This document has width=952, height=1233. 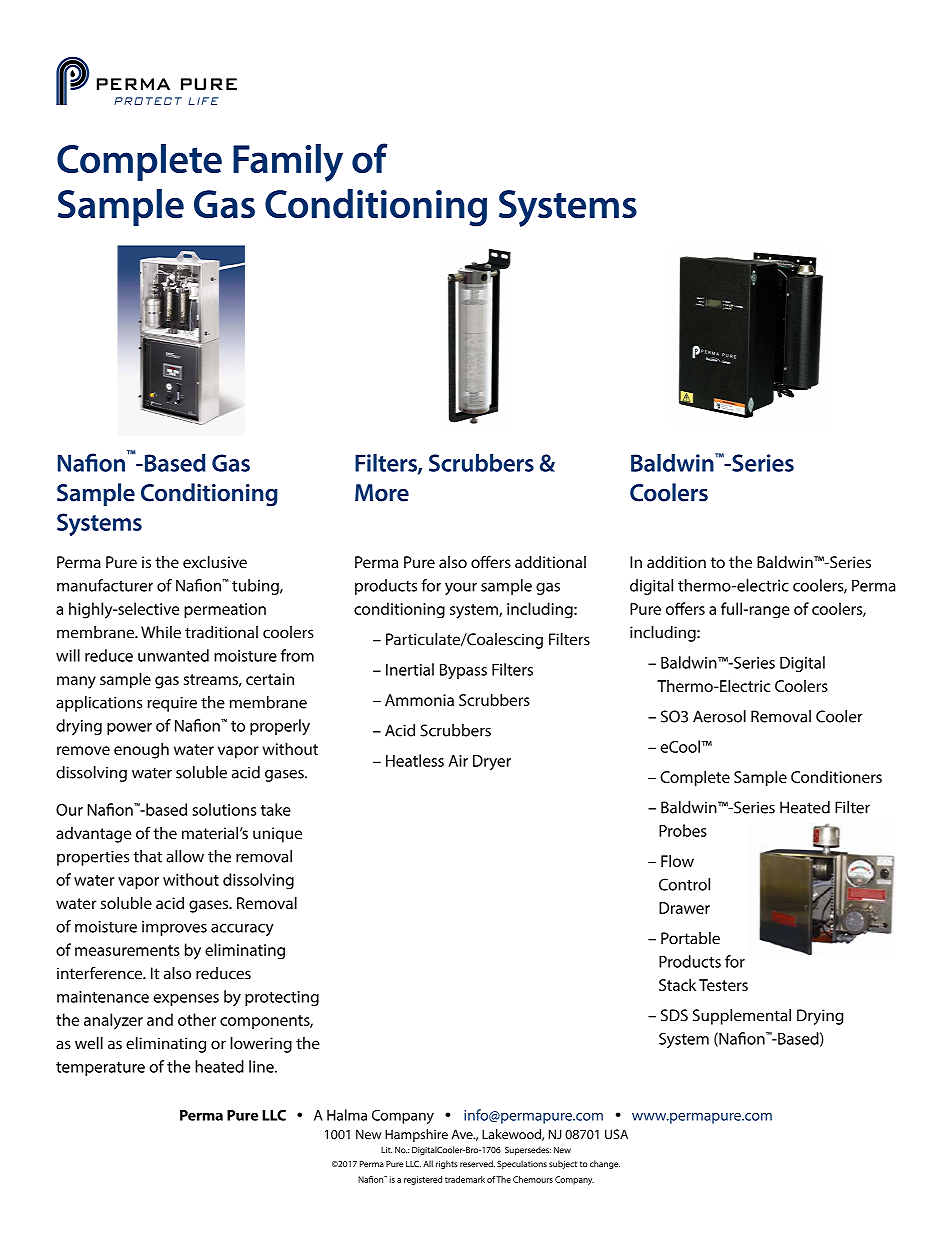 What do you see at coordinates (382, 493) in the document?
I see `More` at bounding box center [382, 493].
